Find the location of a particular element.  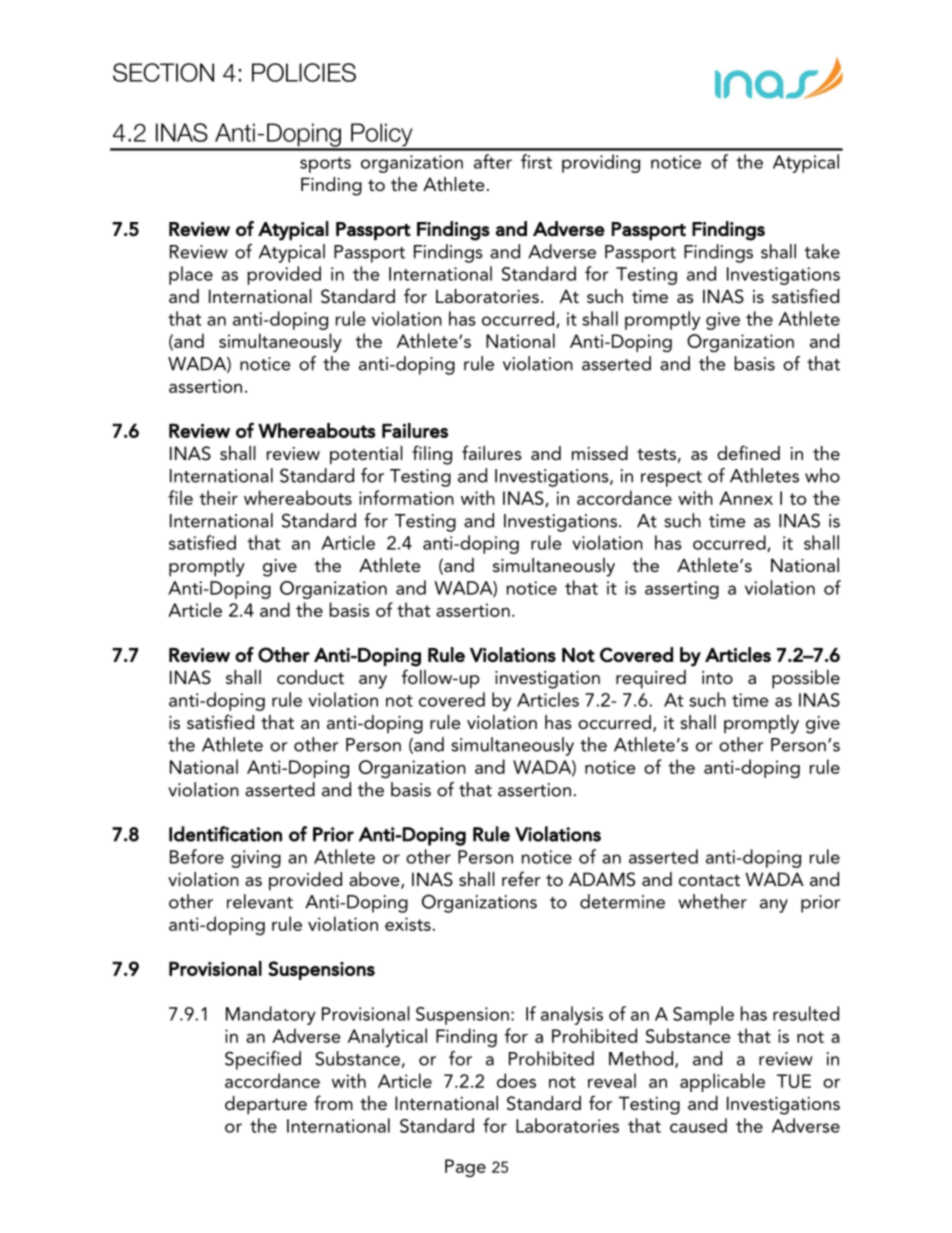

contact is located at coordinates (709, 880).
